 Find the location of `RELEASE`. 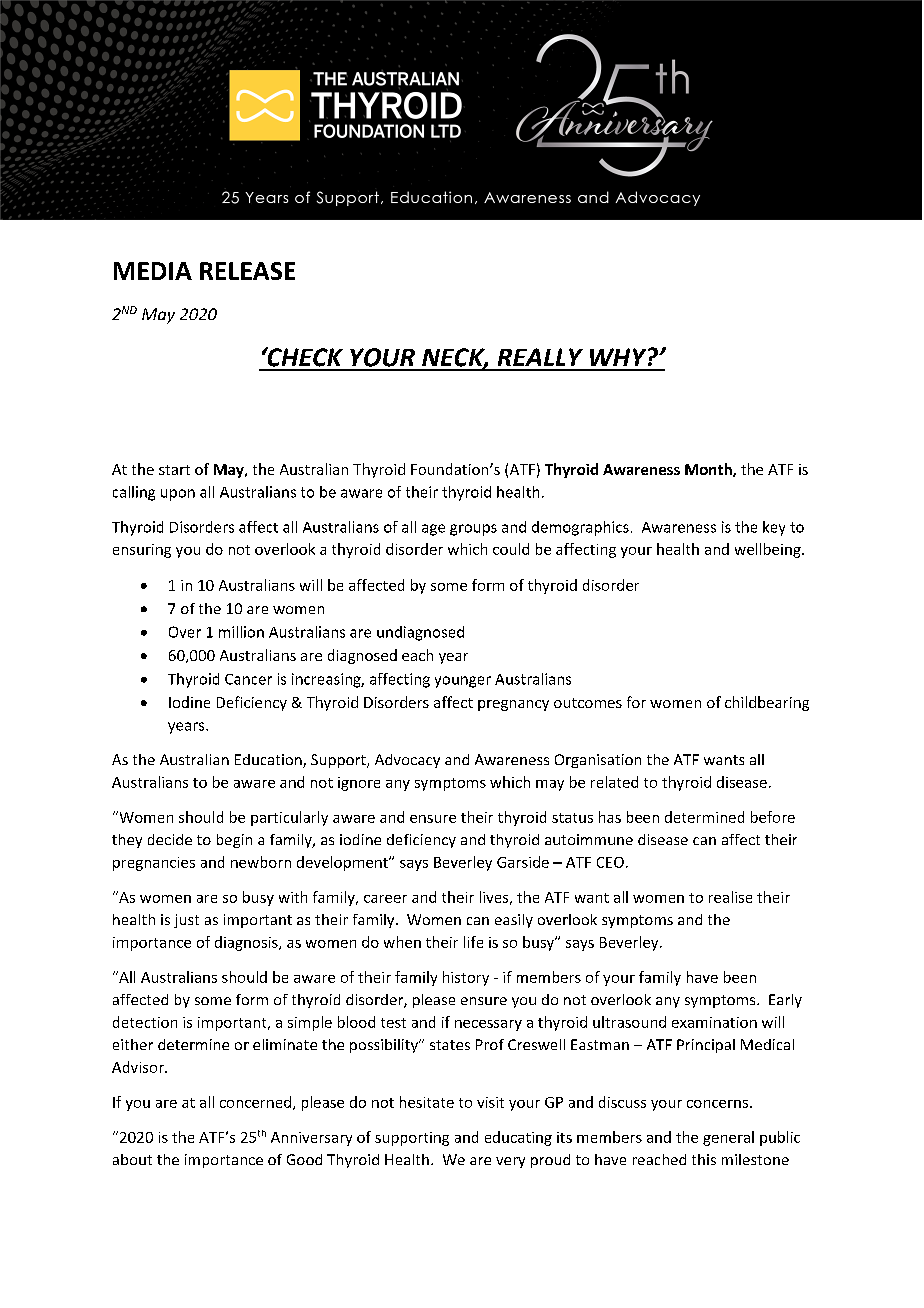

RELEASE is located at coordinates (247, 271).
